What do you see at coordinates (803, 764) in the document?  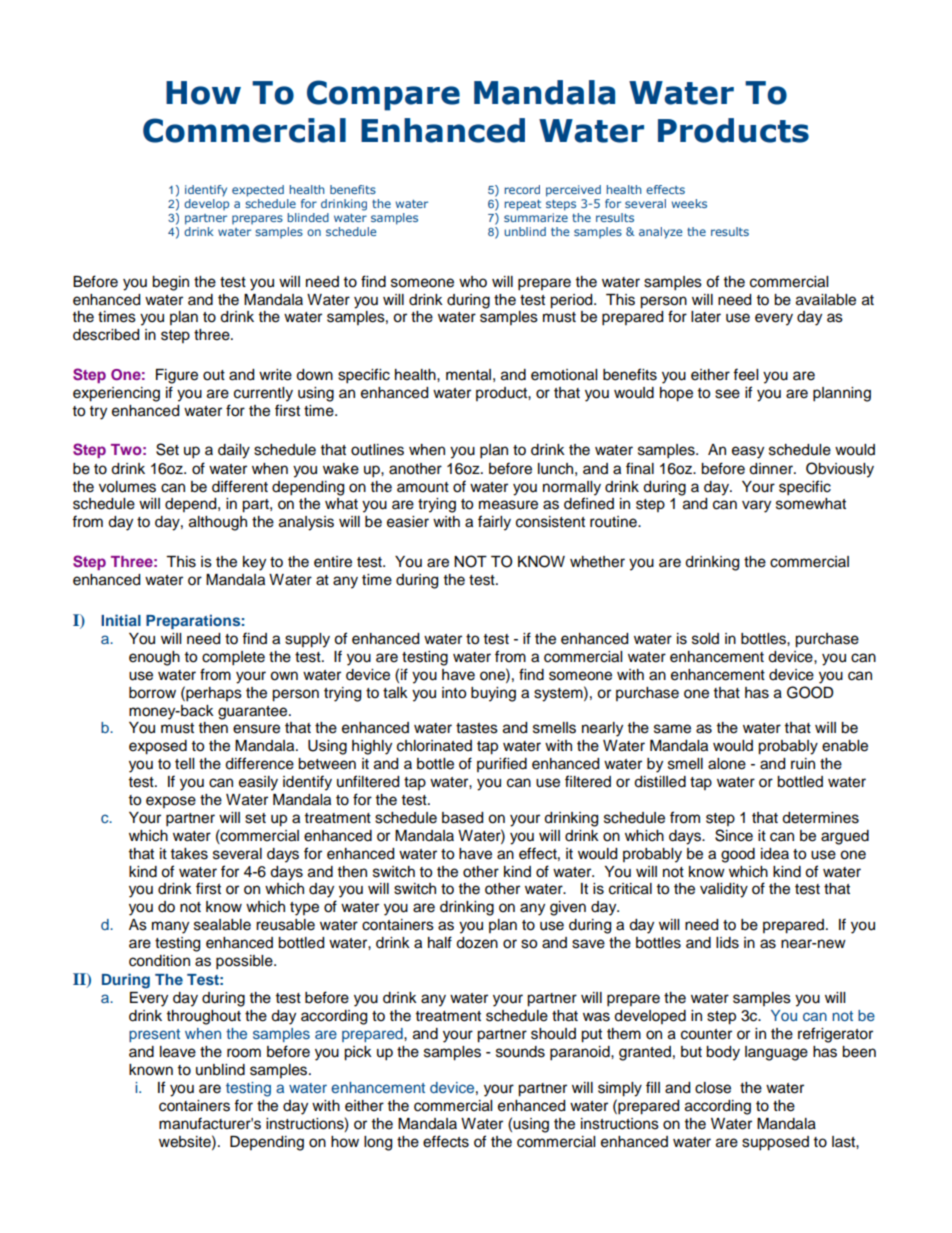 I see `ruin` at bounding box center [803, 764].
